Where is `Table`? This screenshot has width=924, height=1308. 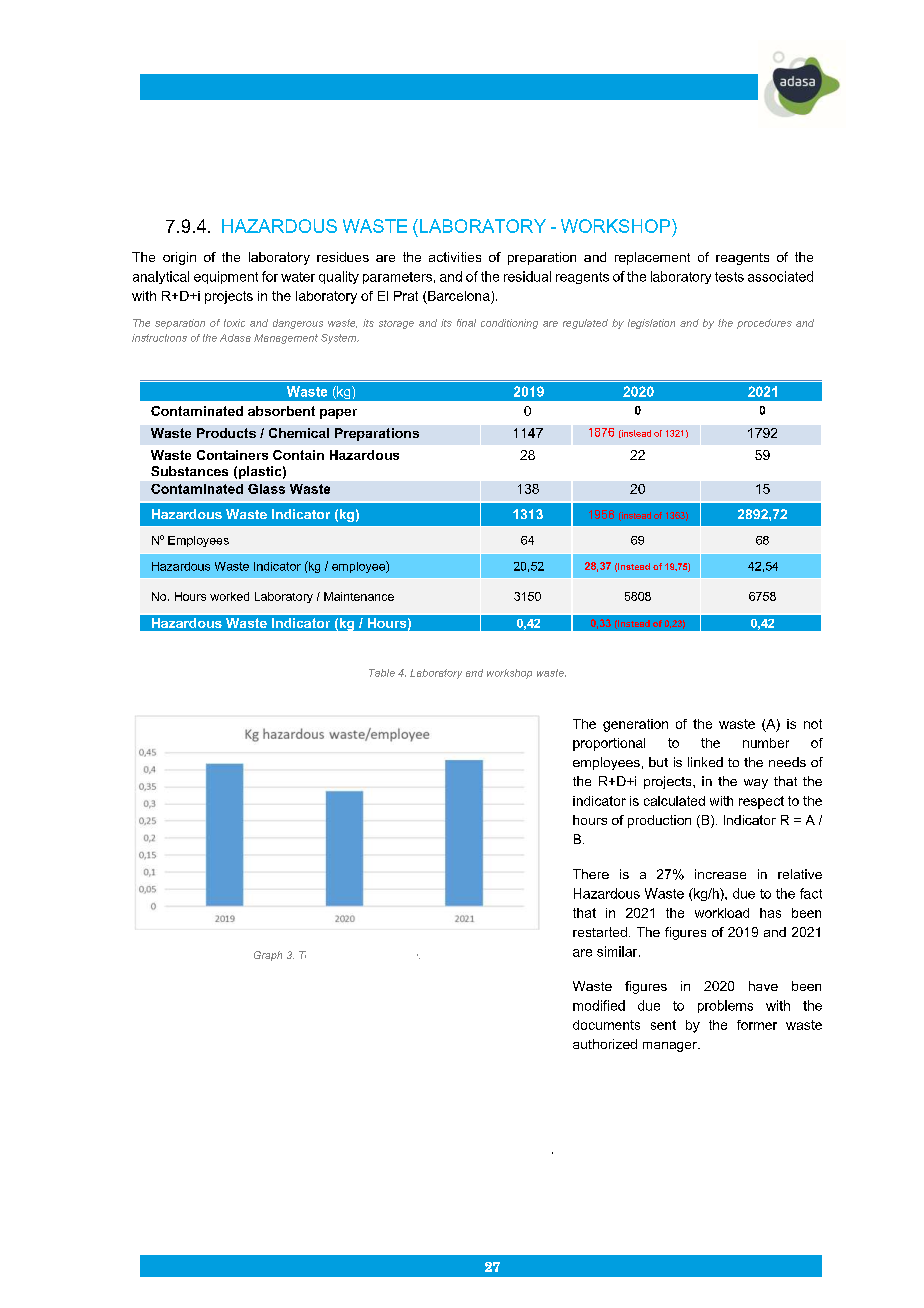 Table is located at coordinates (382, 673).
